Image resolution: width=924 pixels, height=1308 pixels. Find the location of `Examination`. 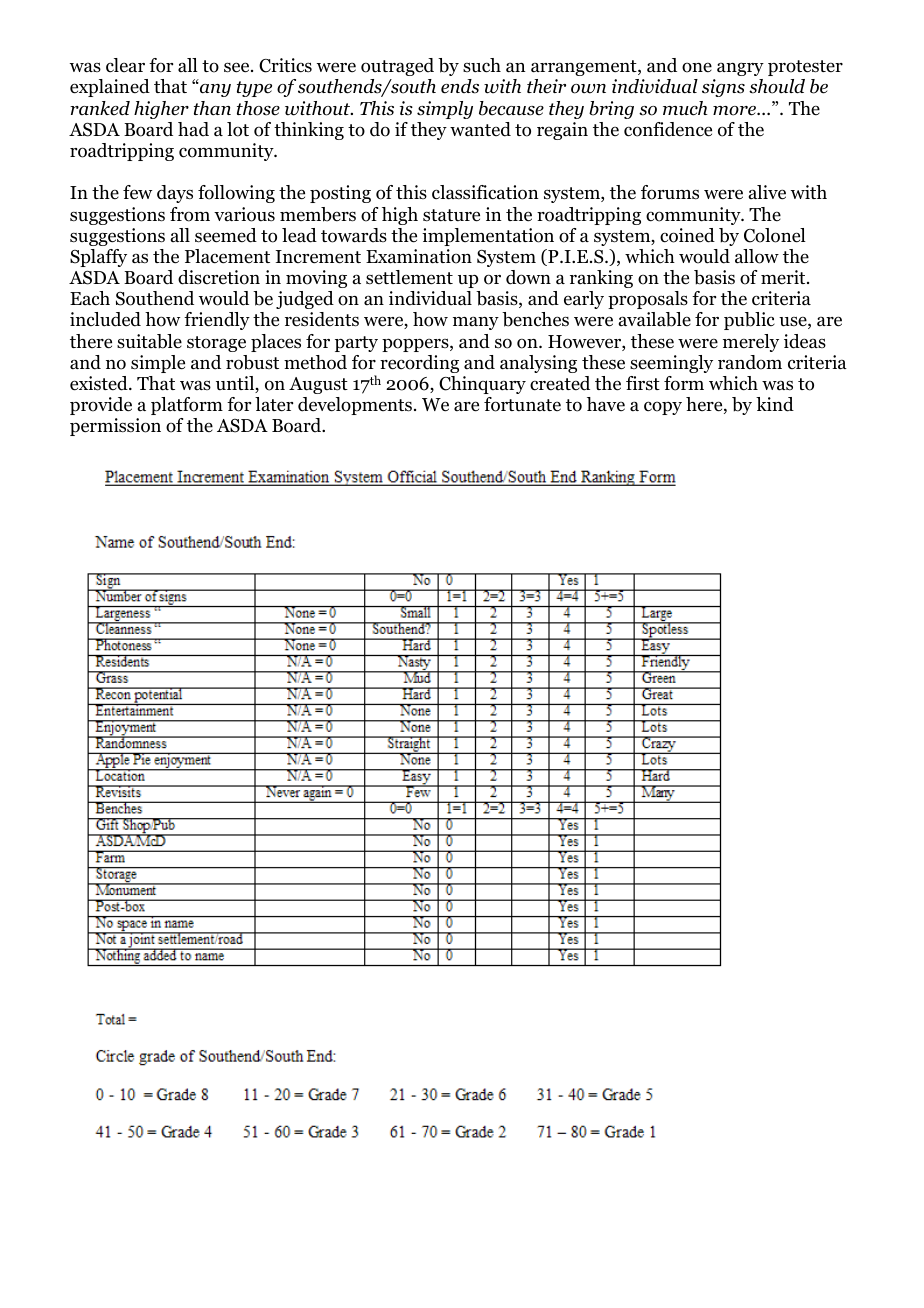

Examination is located at coordinates (419, 256).
